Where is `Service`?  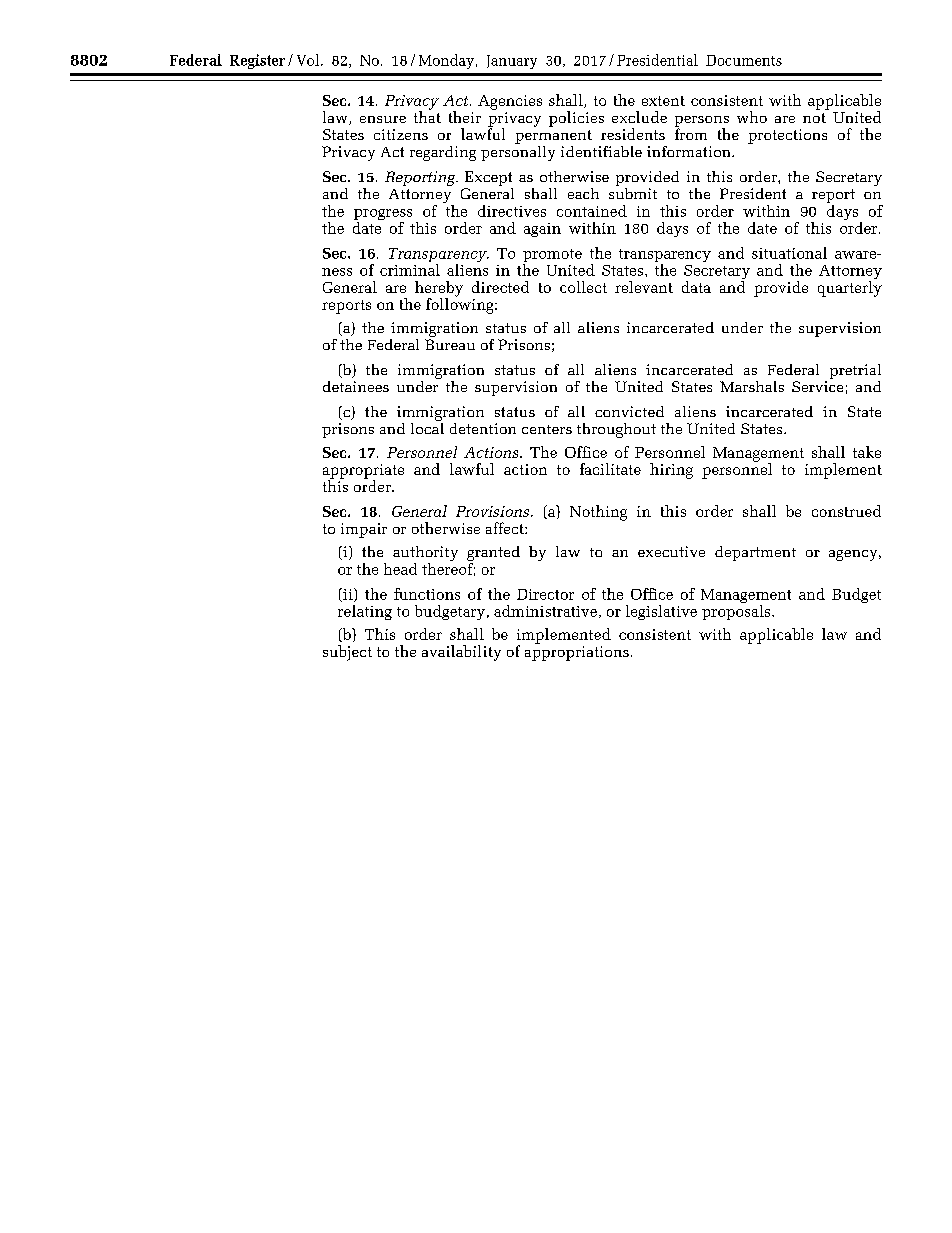 Service is located at coordinates (817, 386).
